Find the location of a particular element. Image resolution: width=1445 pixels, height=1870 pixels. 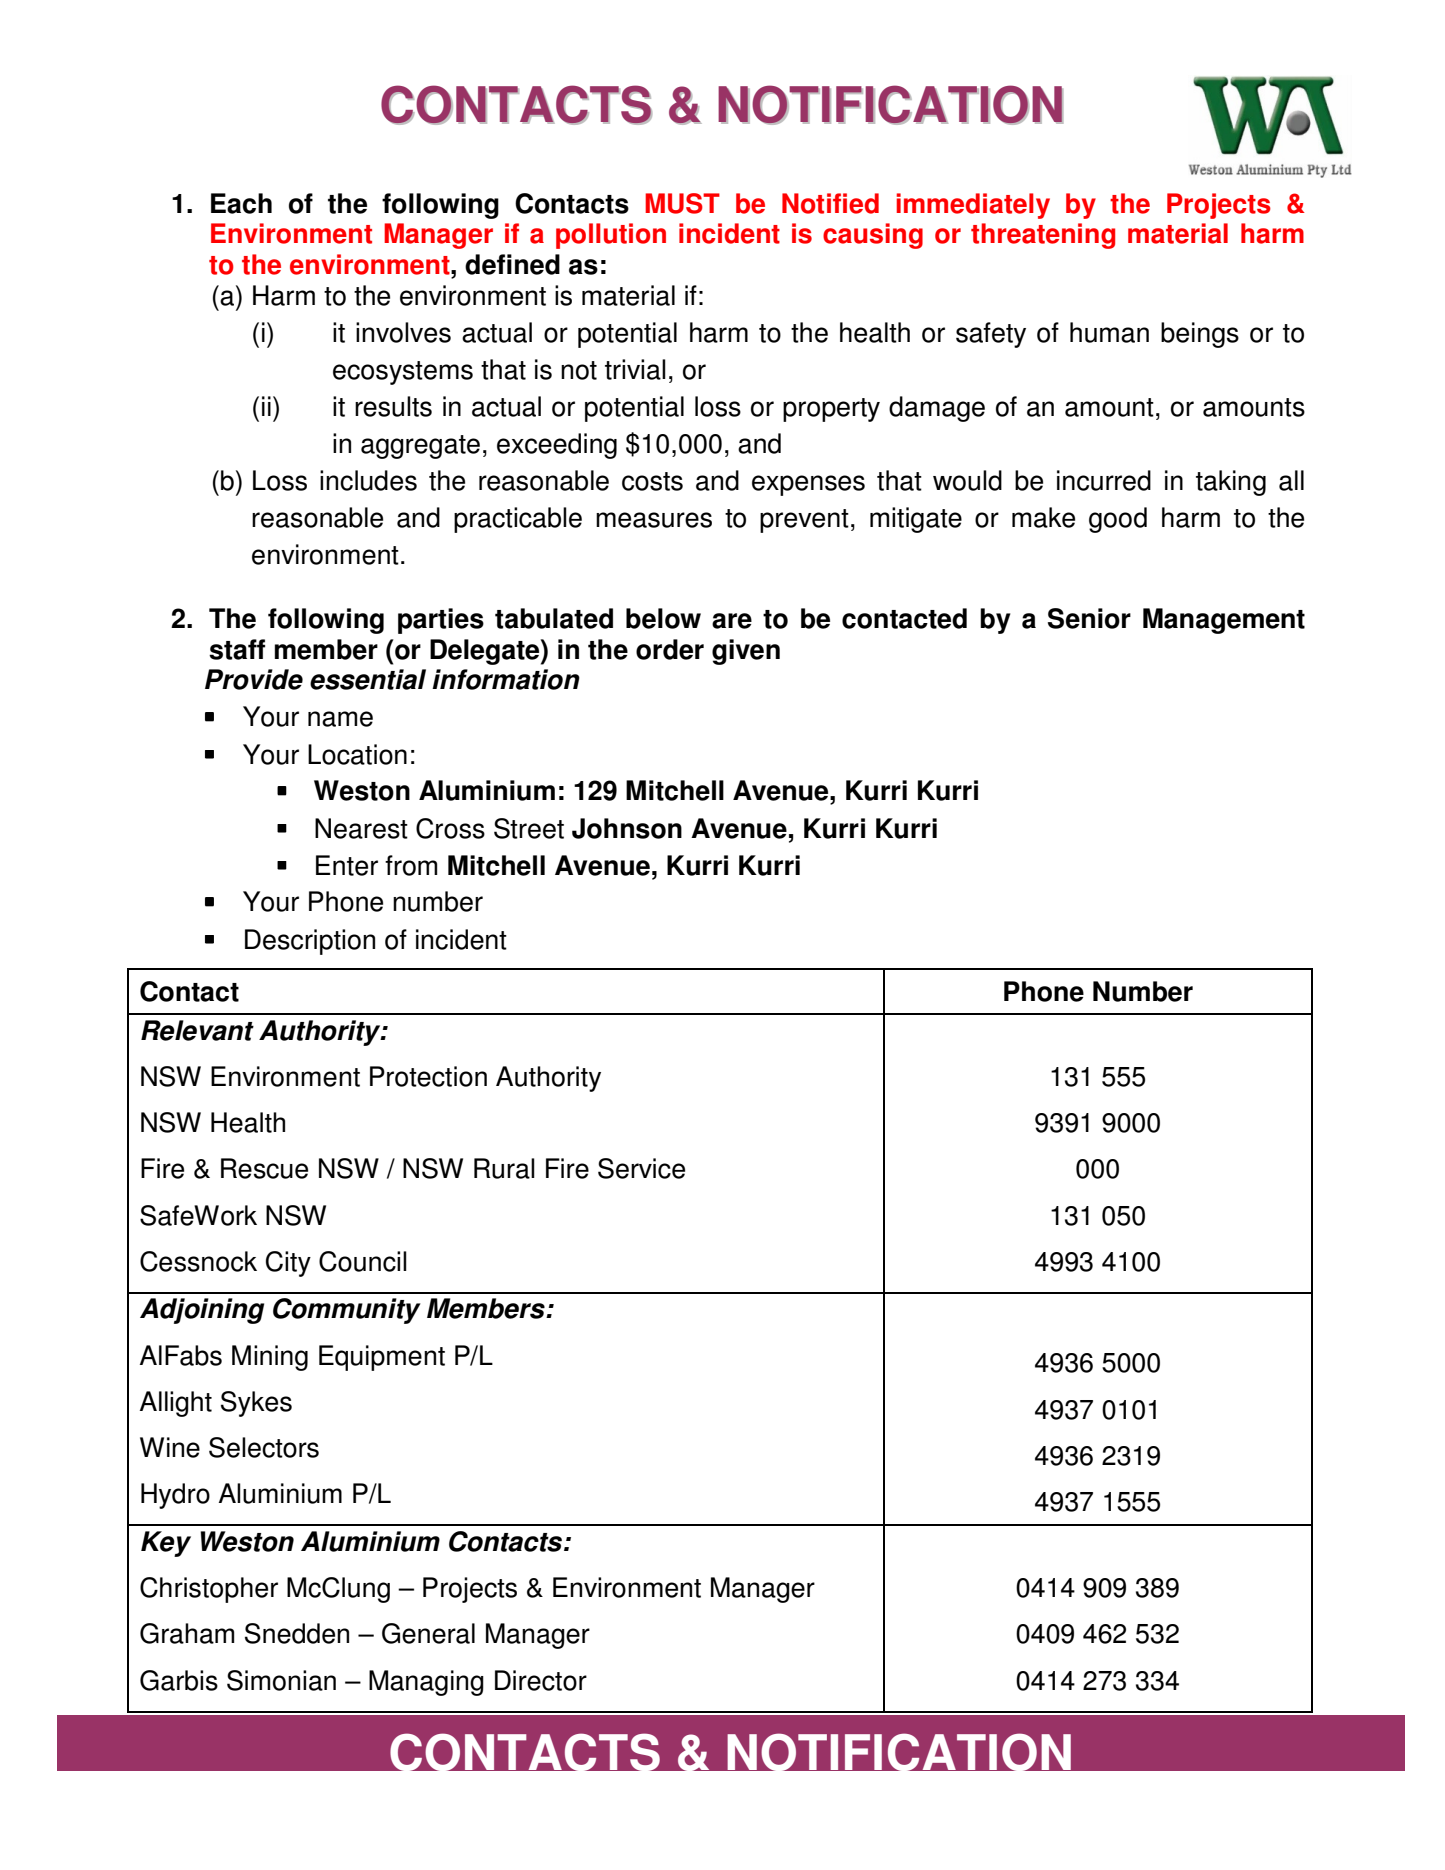

MUST is located at coordinates (682, 203).
